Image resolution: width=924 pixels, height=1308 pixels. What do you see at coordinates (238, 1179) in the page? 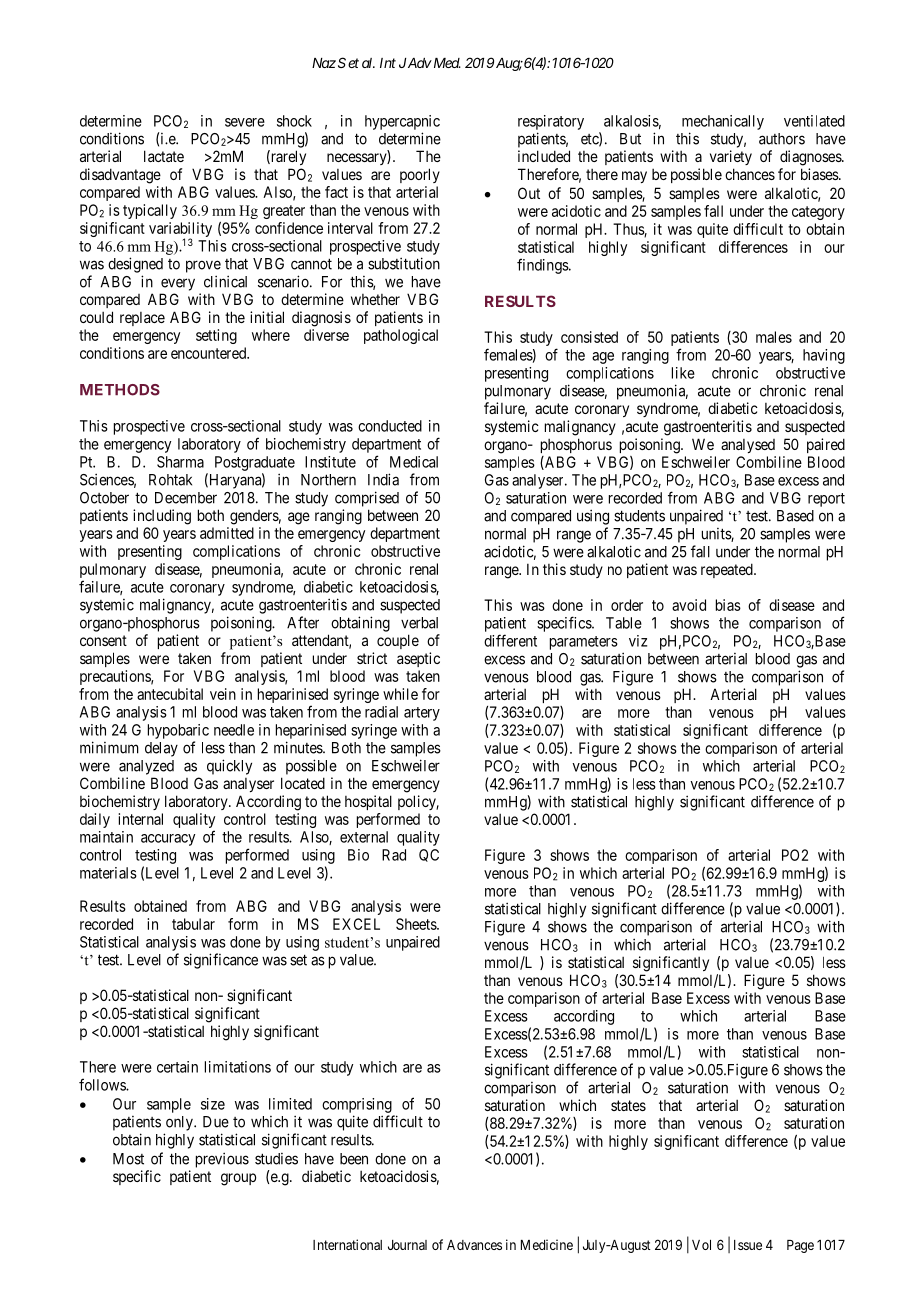
I see `group` at bounding box center [238, 1179].
